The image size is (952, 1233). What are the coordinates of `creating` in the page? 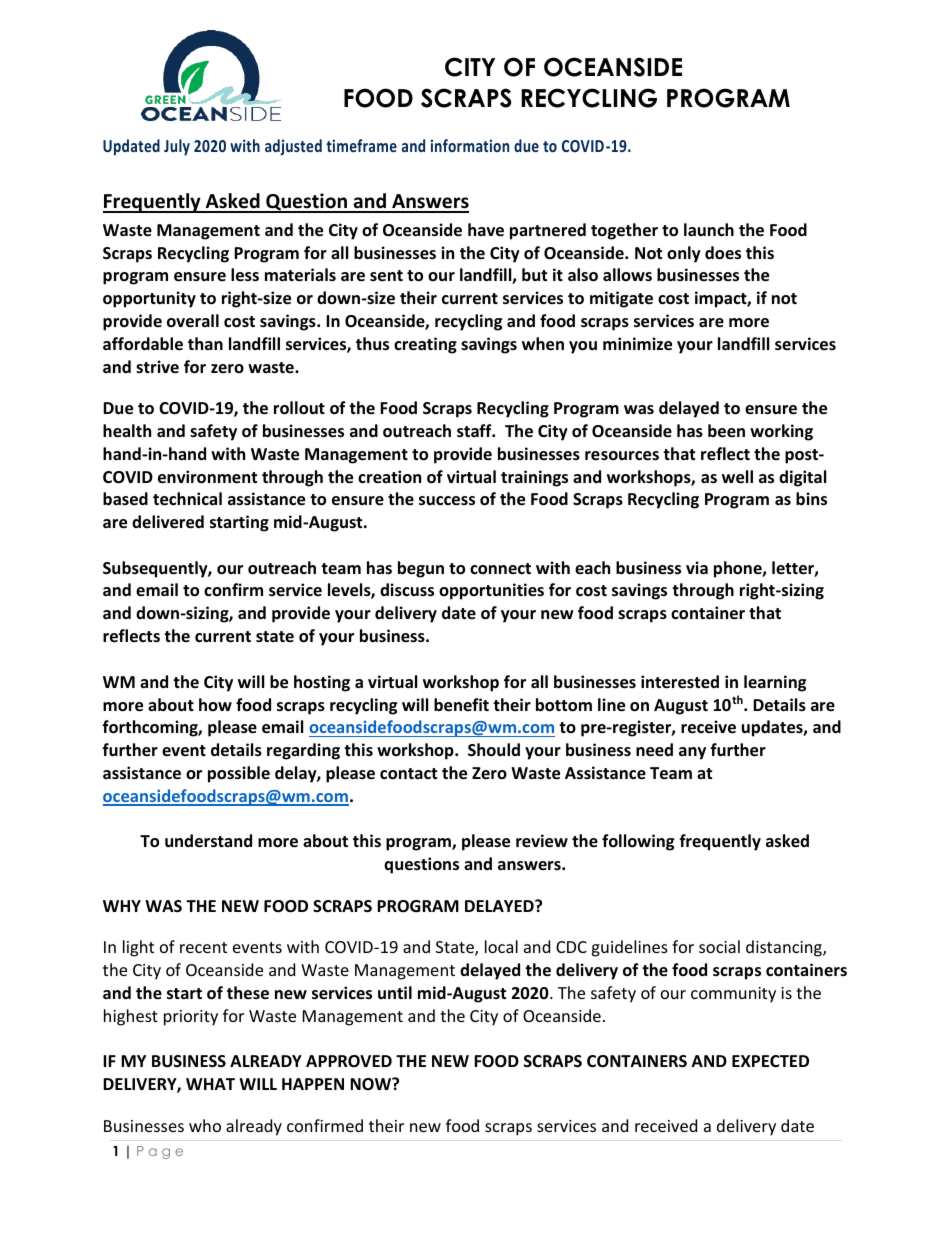 It's located at (425, 345).
